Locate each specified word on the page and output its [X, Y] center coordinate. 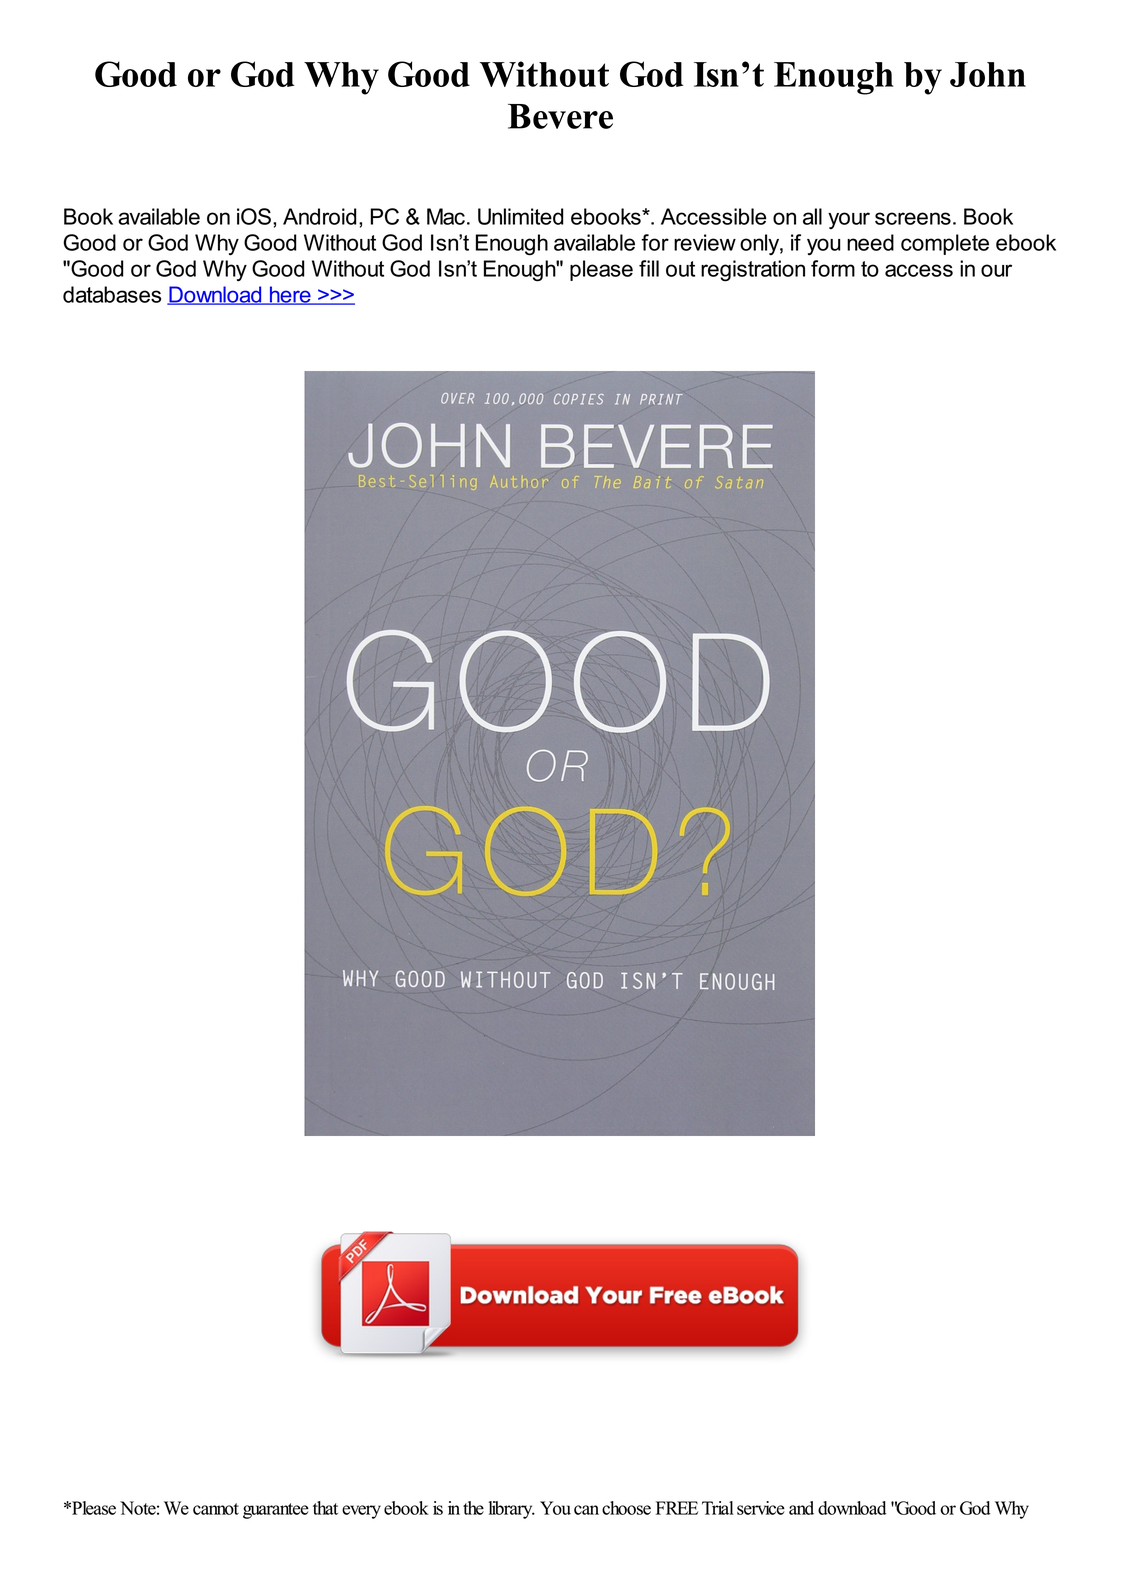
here [290, 295]
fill [649, 268]
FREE [677, 1508]
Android [320, 216]
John [988, 74]
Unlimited [521, 216]
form [833, 268]
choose [626, 1508]
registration [753, 271]
